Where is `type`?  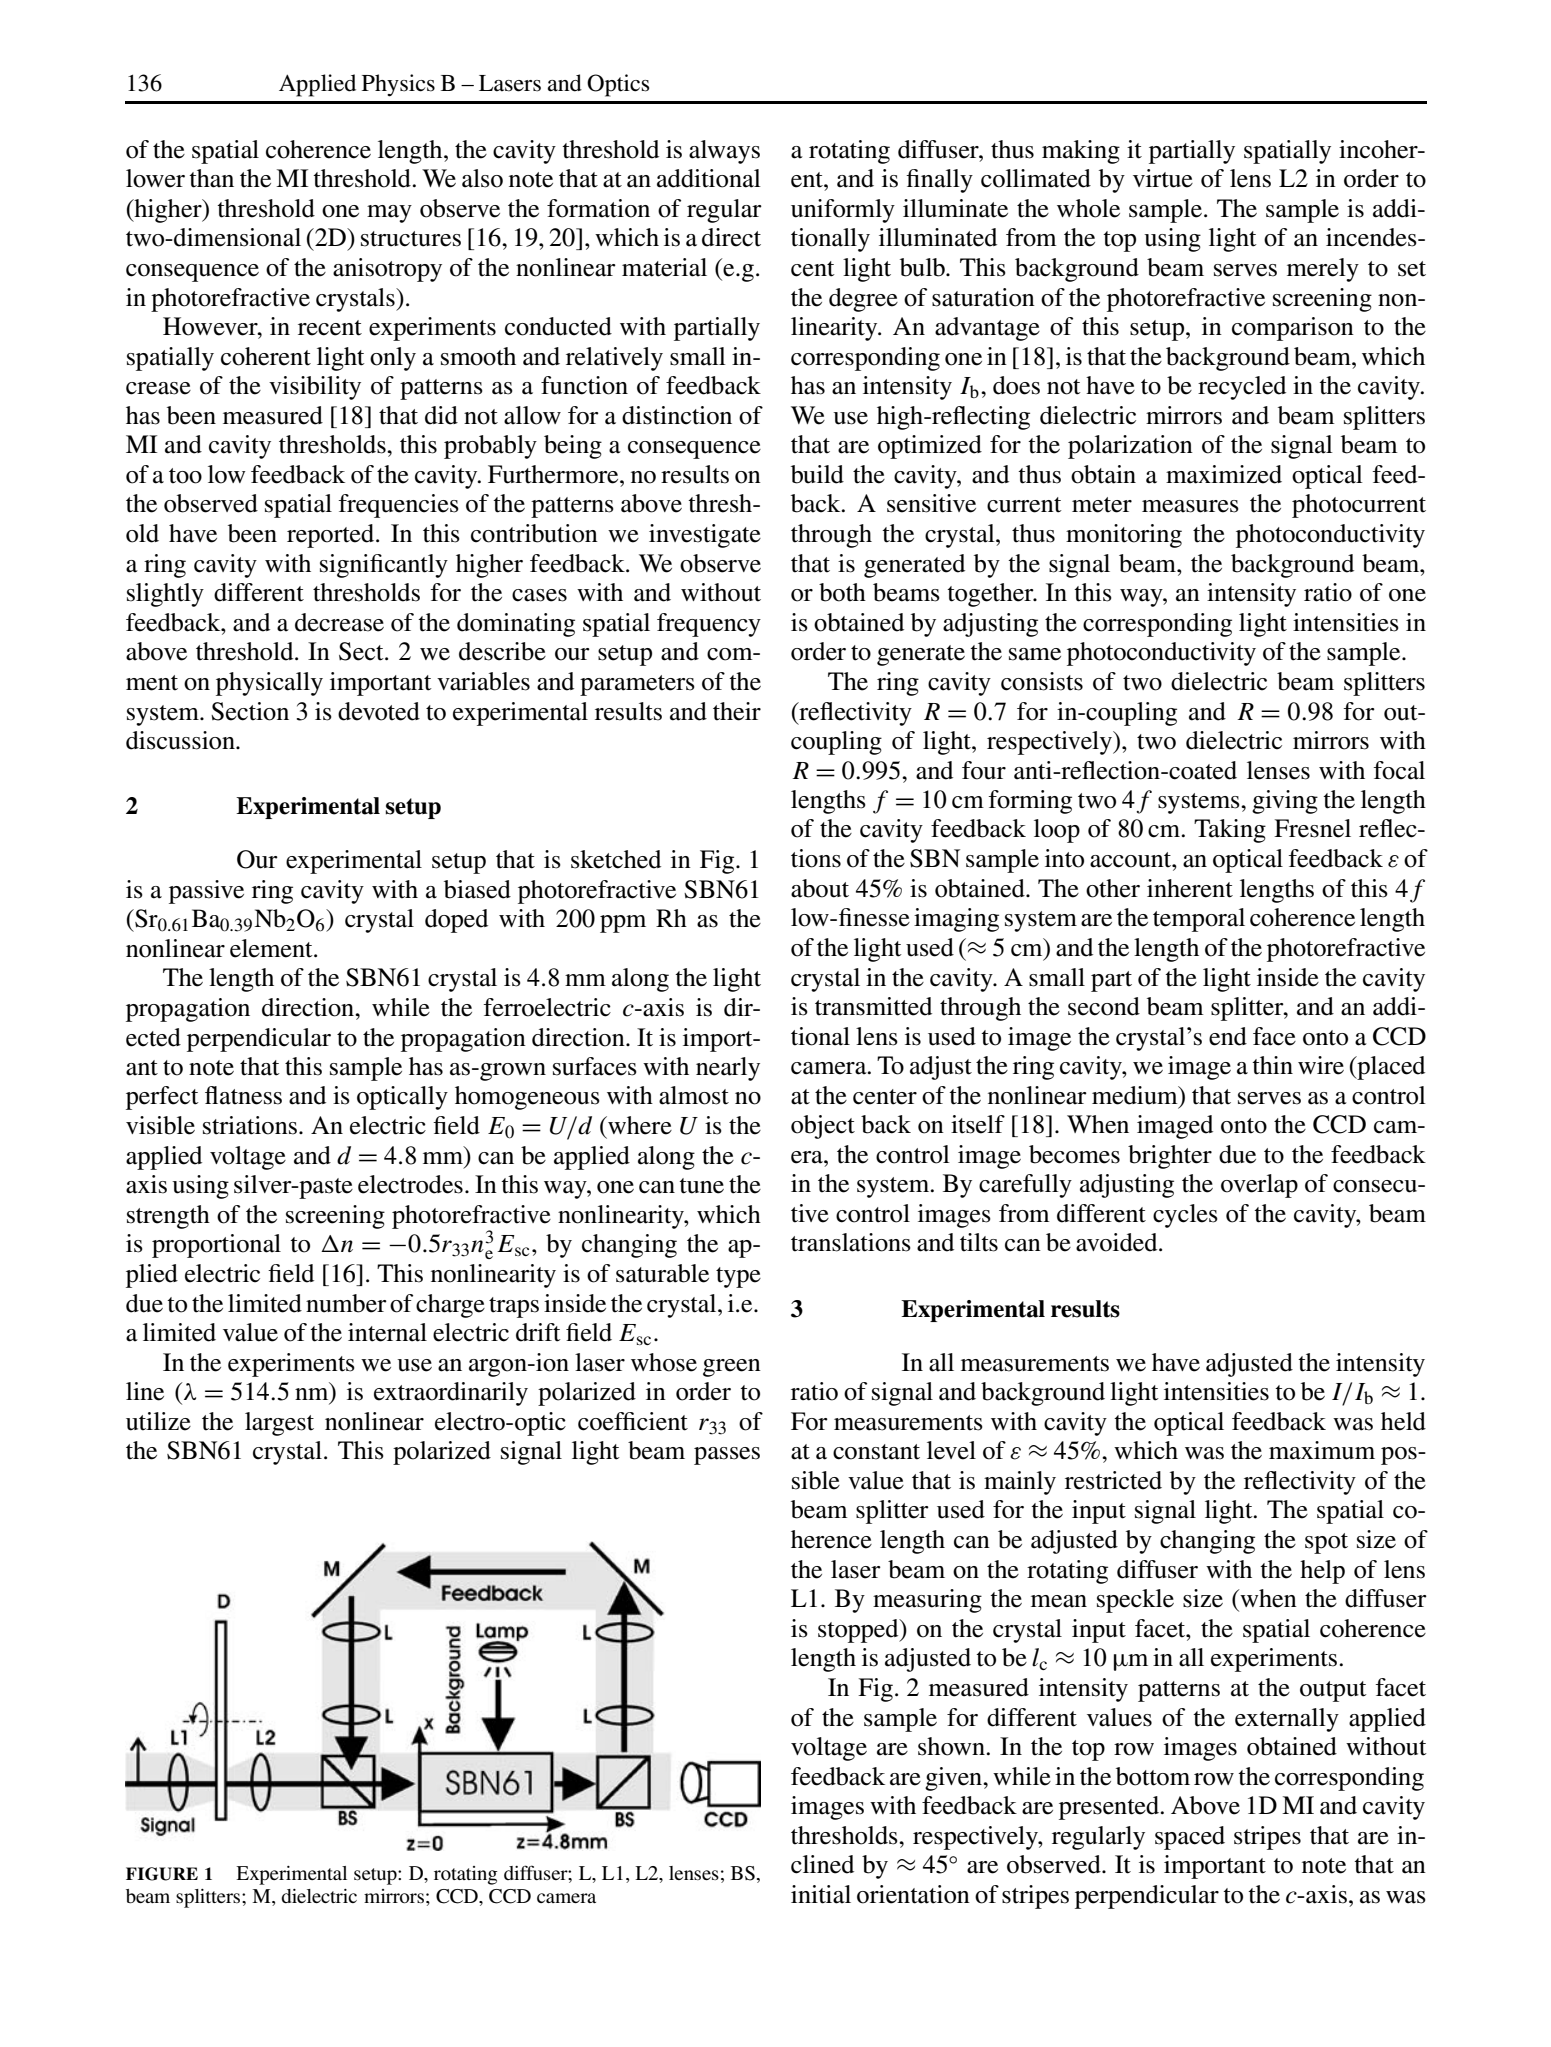 type is located at coordinates (738, 1277).
